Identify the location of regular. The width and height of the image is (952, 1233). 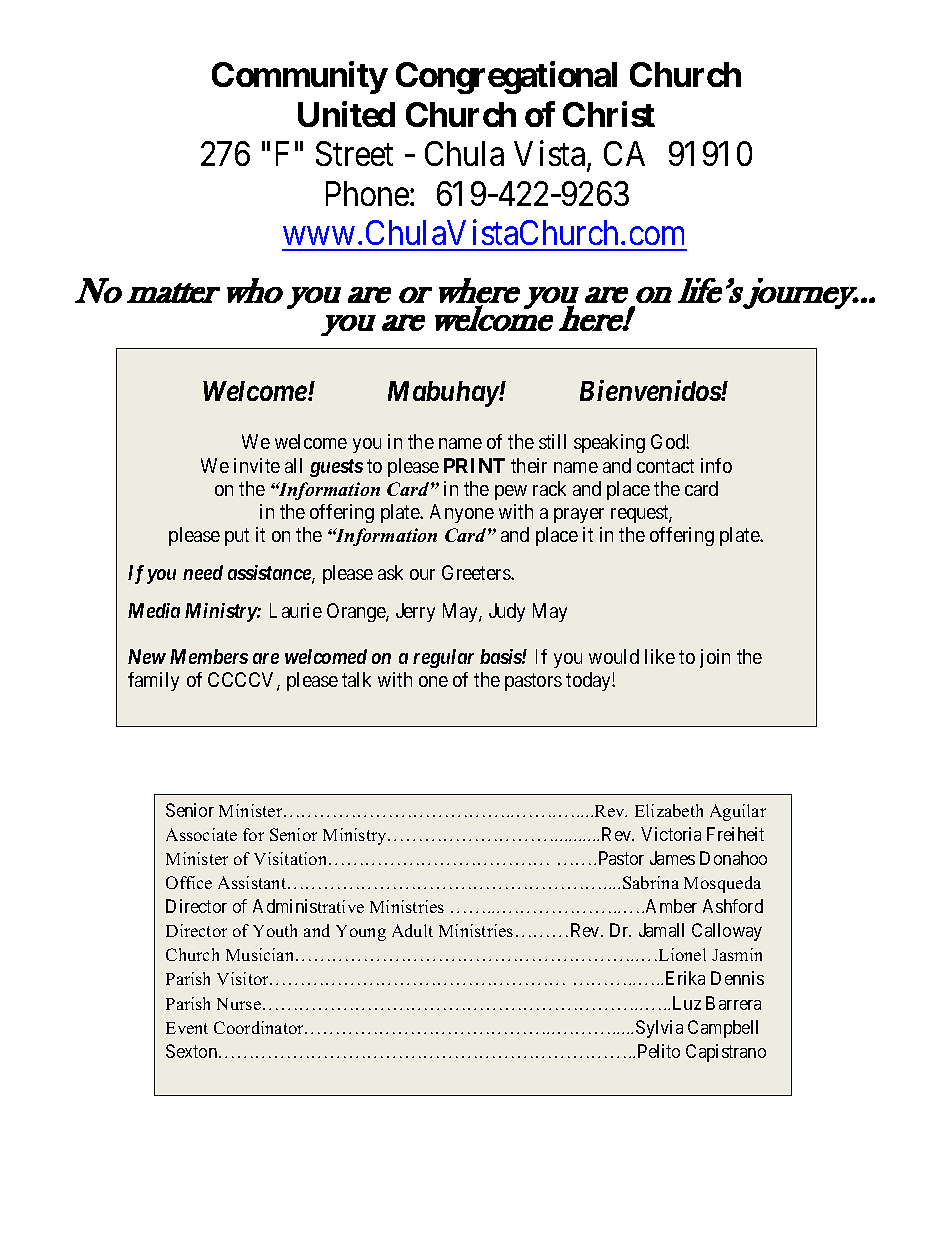
(443, 658).
